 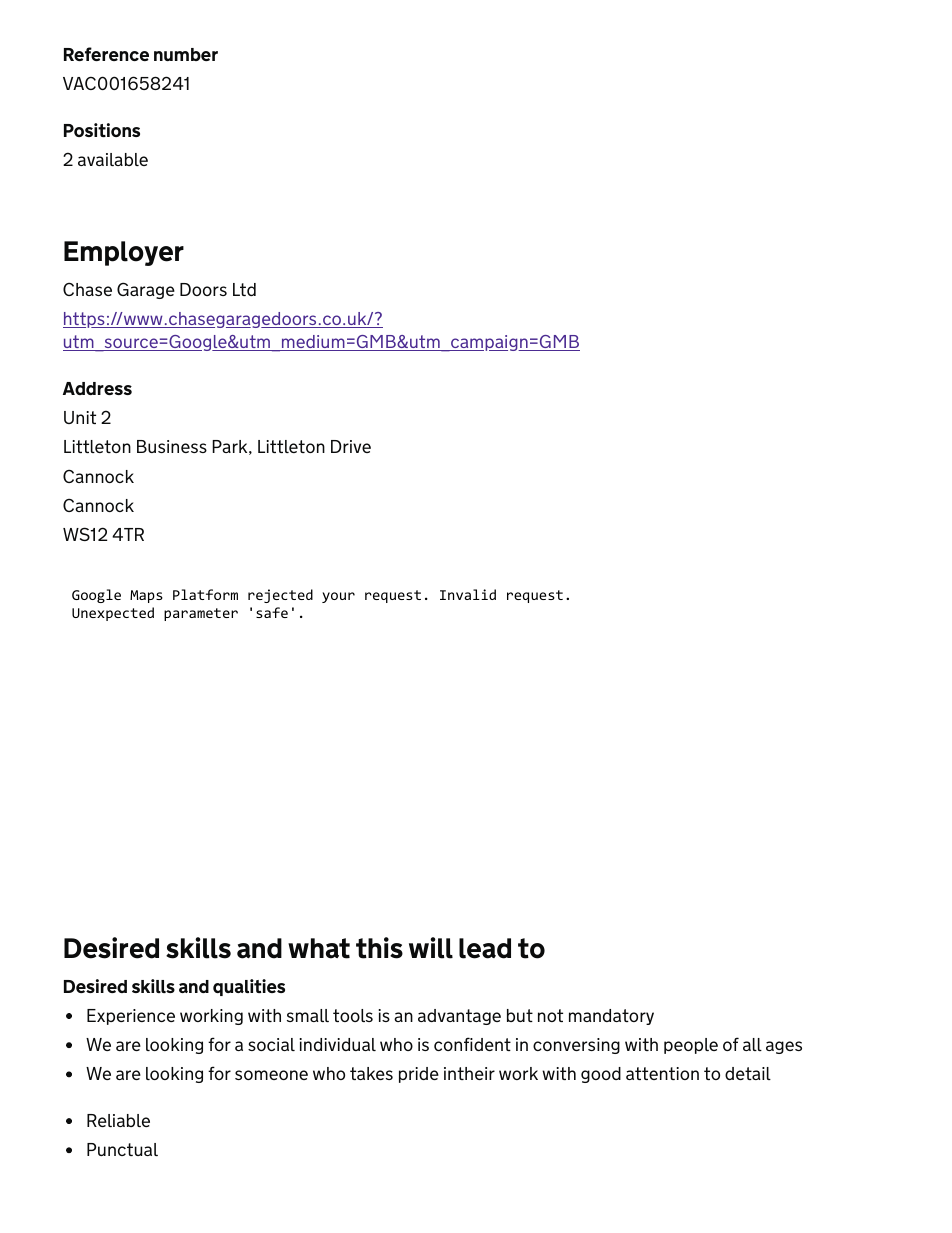 I want to click on Drive, so click(x=351, y=446).
